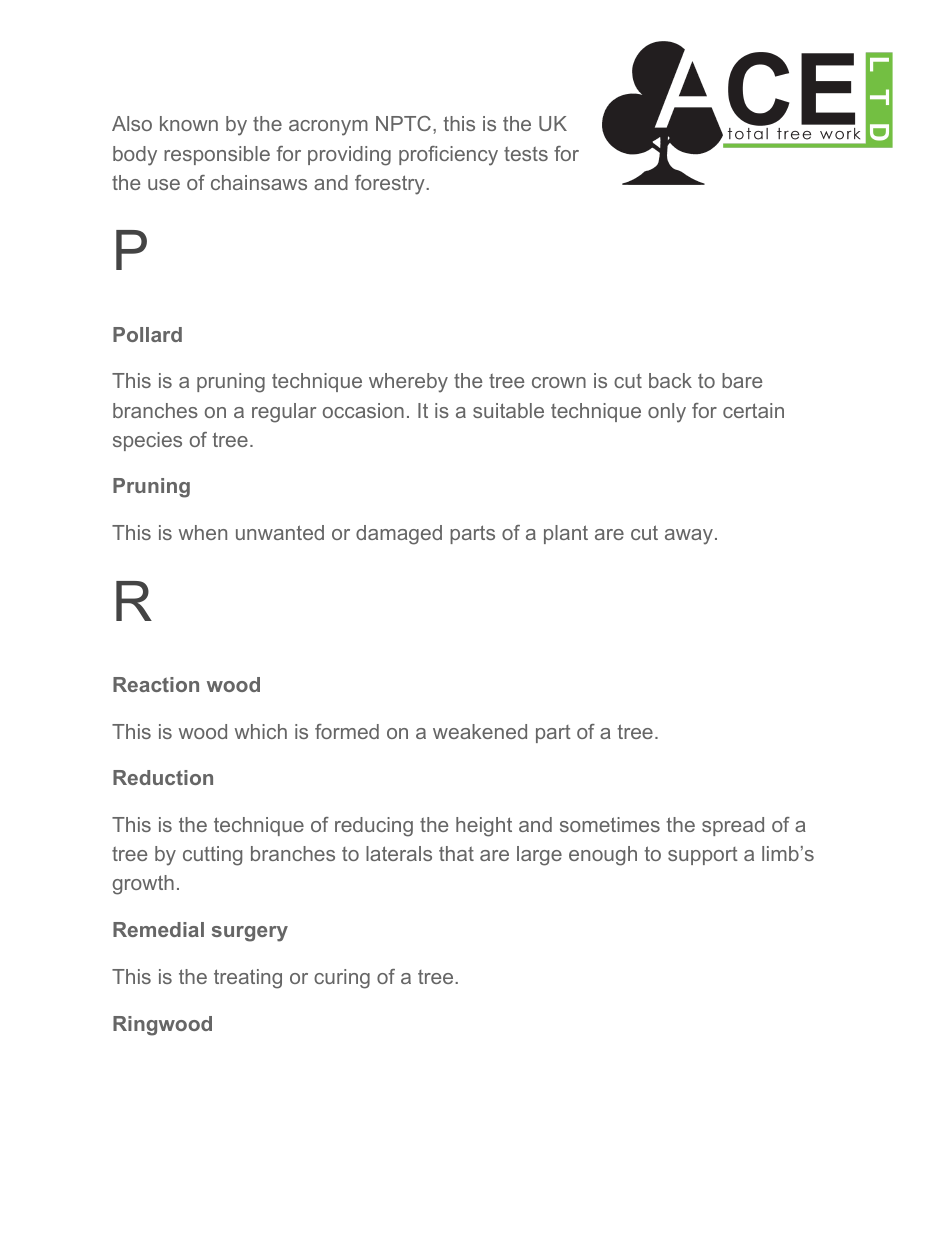 The height and width of the screenshot is (1233, 952). What do you see at coordinates (408, 383) in the screenshot?
I see `whereby` at bounding box center [408, 383].
